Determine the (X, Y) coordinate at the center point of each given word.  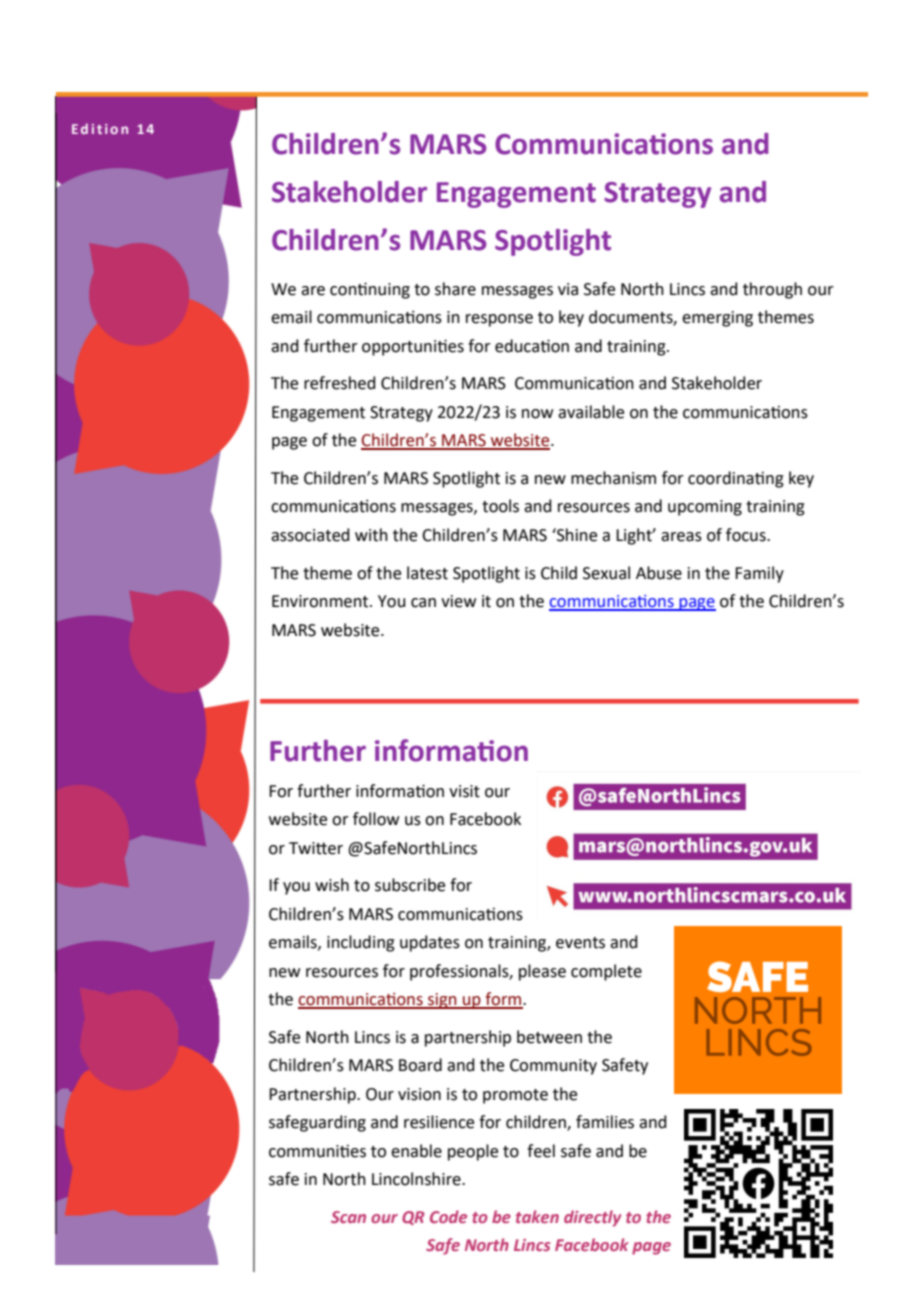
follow (376, 819)
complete (606, 972)
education (532, 346)
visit (464, 791)
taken (537, 1216)
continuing (370, 290)
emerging (717, 319)
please (542, 972)
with (371, 535)
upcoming (705, 508)
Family (759, 574)
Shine (576, 535)
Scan (348, 1217)
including (361, 943)
